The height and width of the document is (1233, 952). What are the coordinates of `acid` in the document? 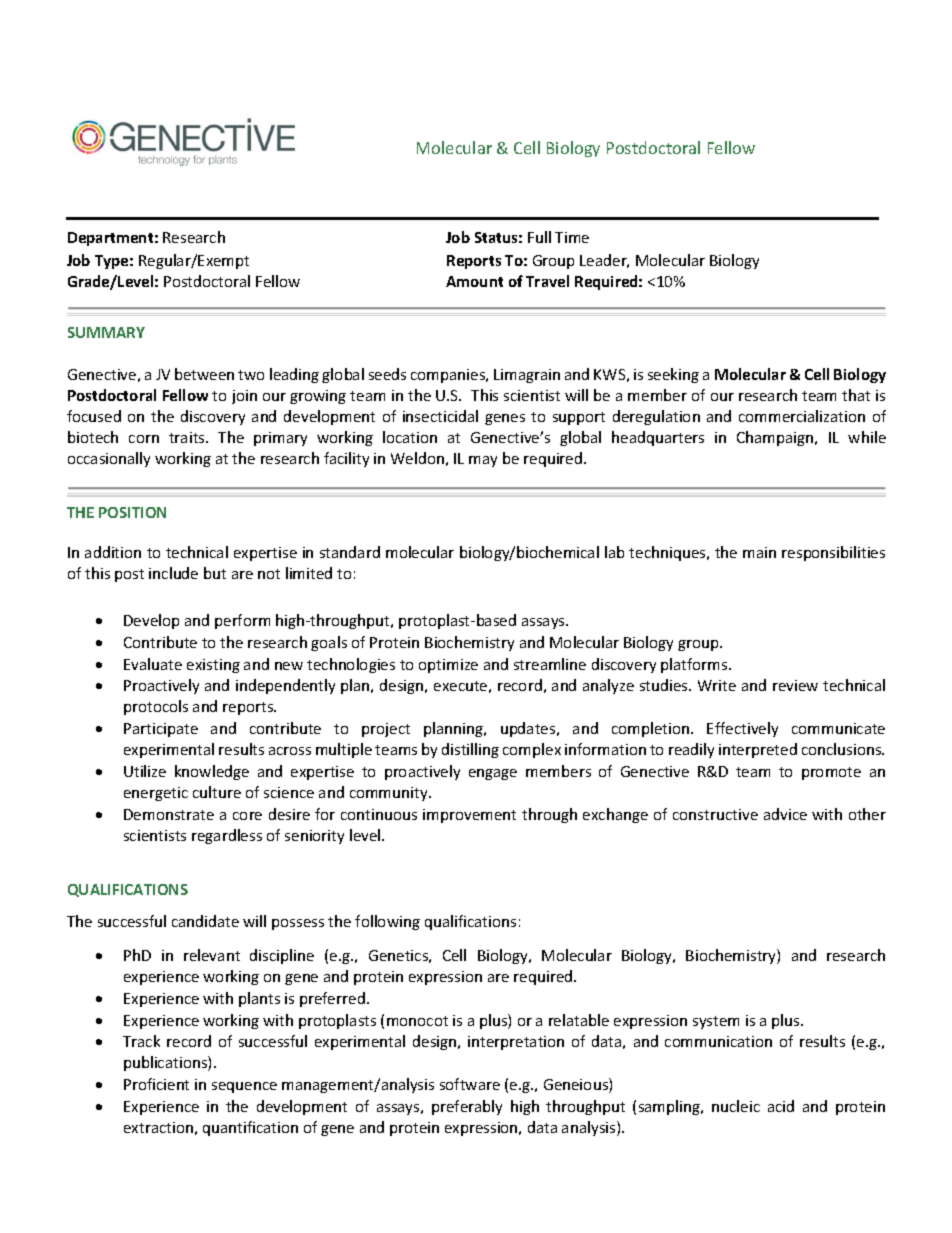 It's located at (781, 1106).
